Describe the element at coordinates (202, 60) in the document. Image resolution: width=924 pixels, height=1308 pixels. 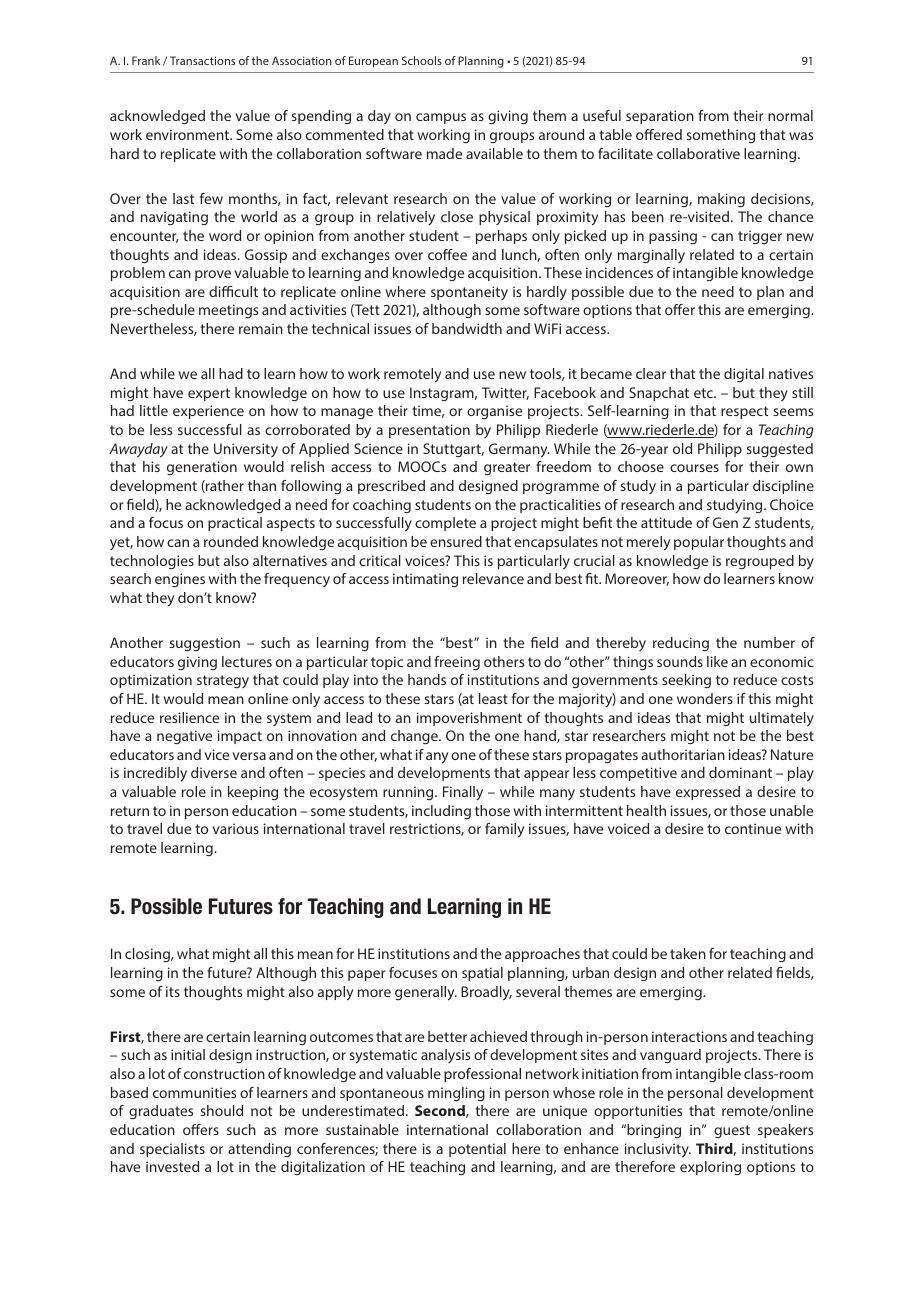
I see `Transactions` at that location.
